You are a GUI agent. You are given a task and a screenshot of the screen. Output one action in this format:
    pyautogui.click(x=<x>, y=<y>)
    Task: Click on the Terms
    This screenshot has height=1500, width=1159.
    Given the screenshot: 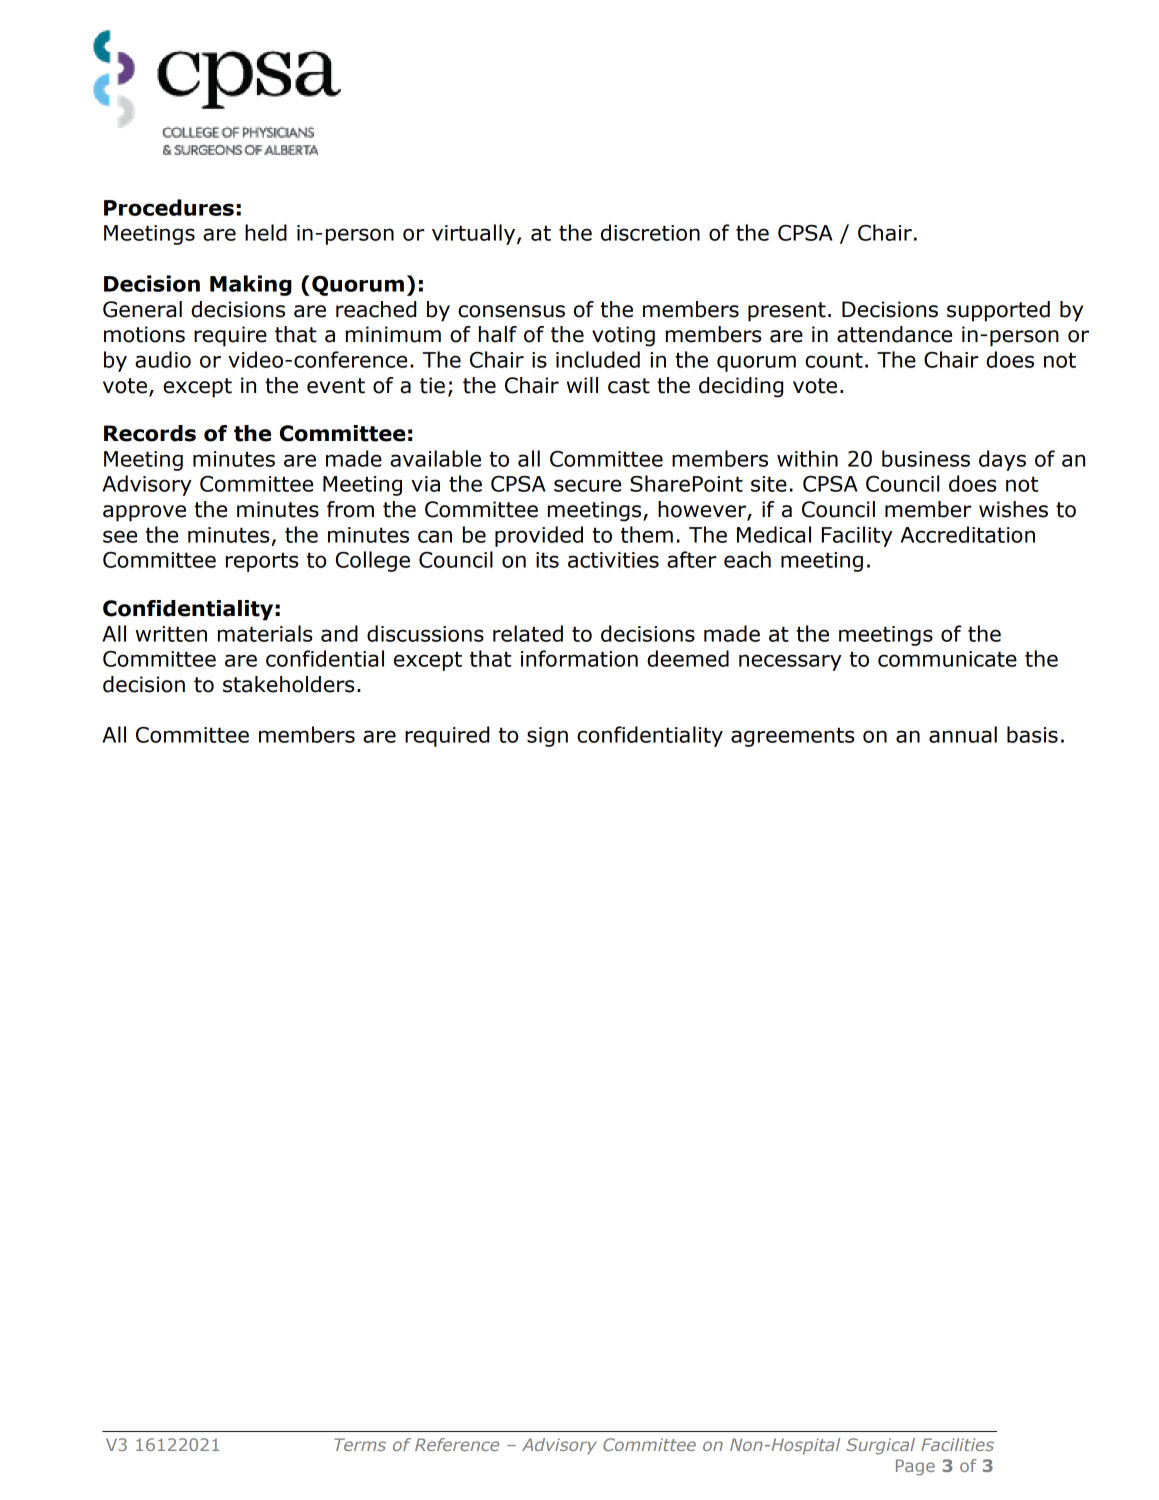 What is the action you would take?
    pyautogui.click(x=360, y=1444)
